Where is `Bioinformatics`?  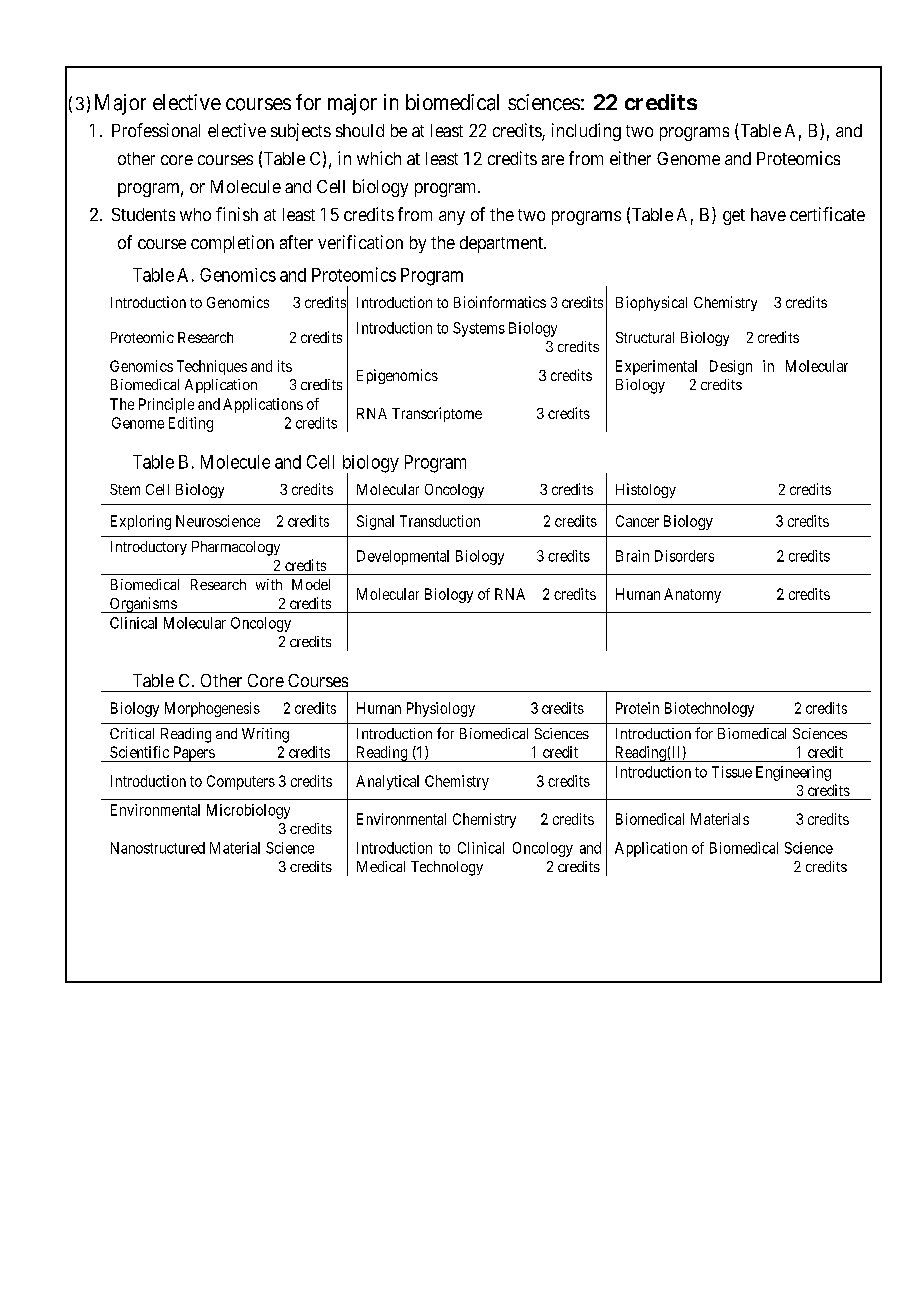 Bioinformatics is located at coordinates (500, 302).
